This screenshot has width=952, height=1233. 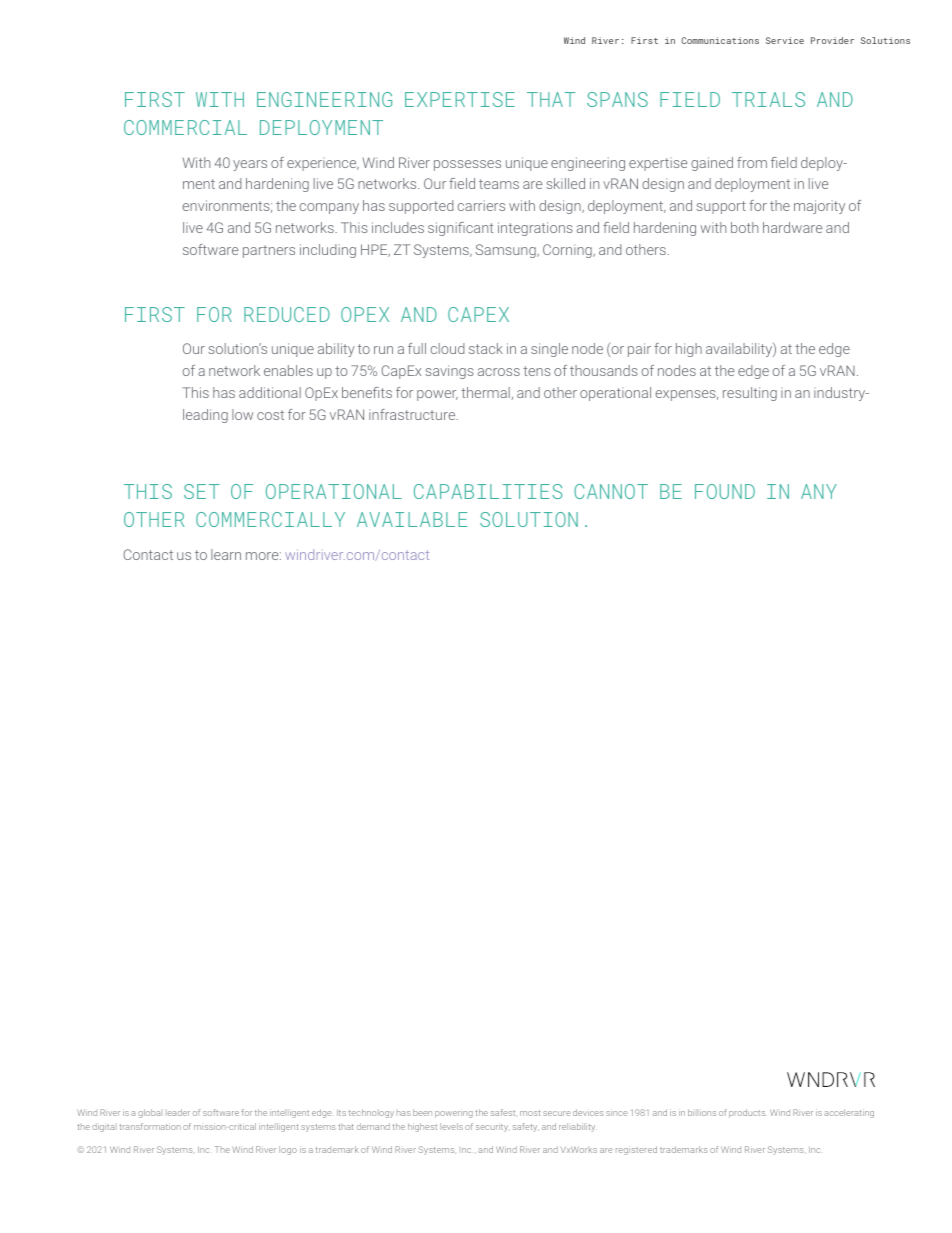 I want to click on products, so click(x=747, y=1113).
